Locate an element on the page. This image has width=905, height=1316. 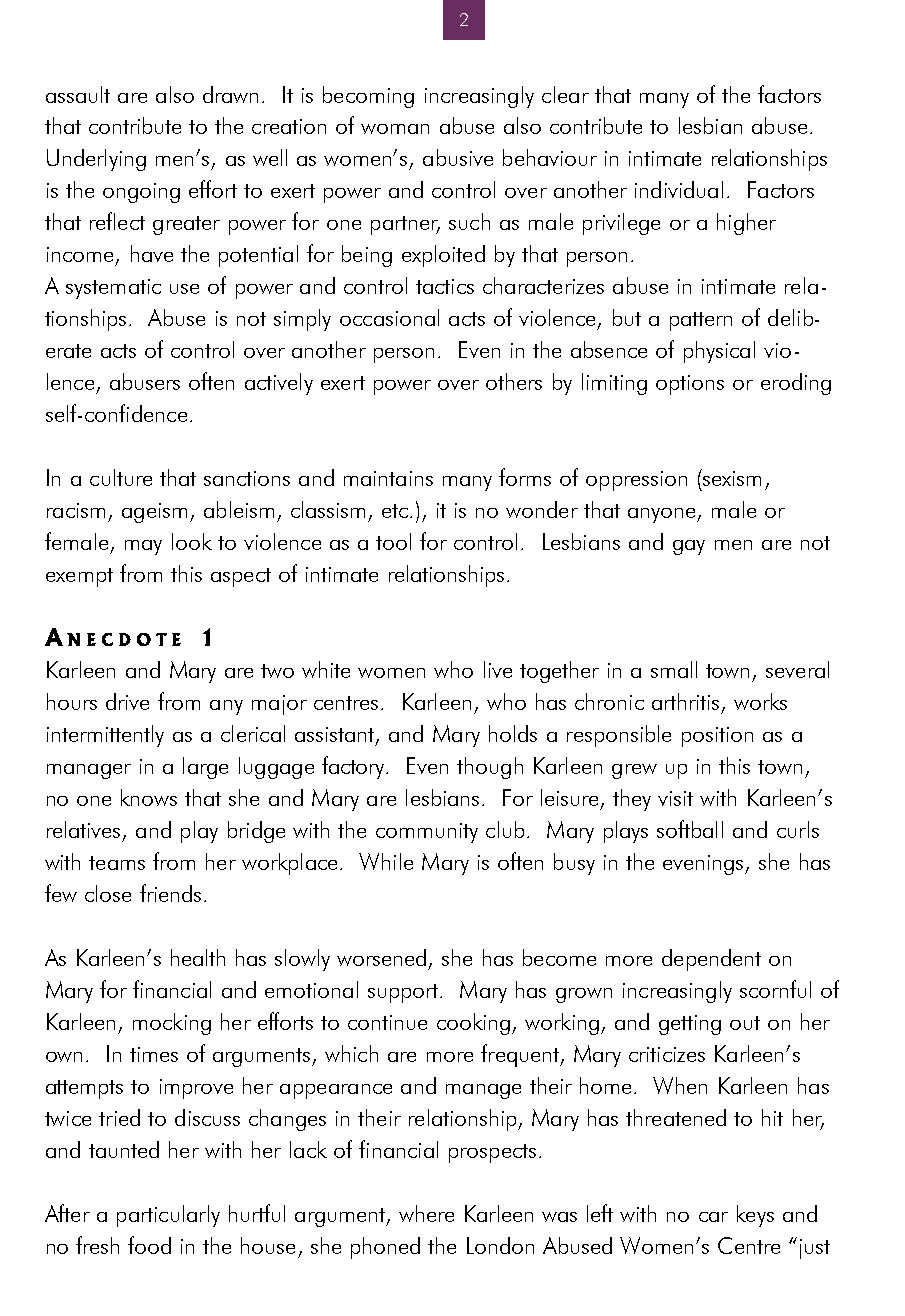
systematic is located at coordinates (113, 289).
